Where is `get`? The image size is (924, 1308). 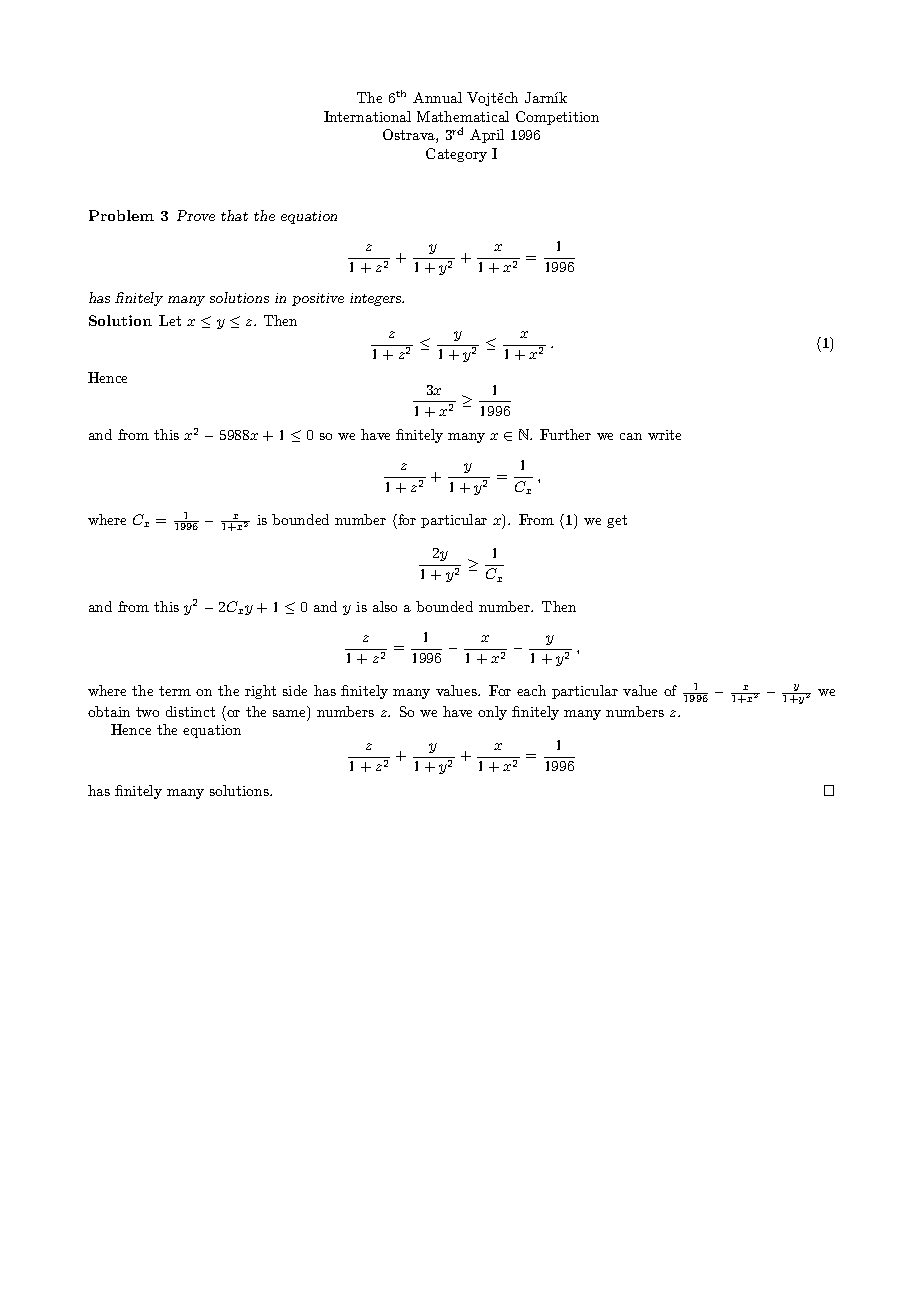 get is located at coordinates (617, 521).
